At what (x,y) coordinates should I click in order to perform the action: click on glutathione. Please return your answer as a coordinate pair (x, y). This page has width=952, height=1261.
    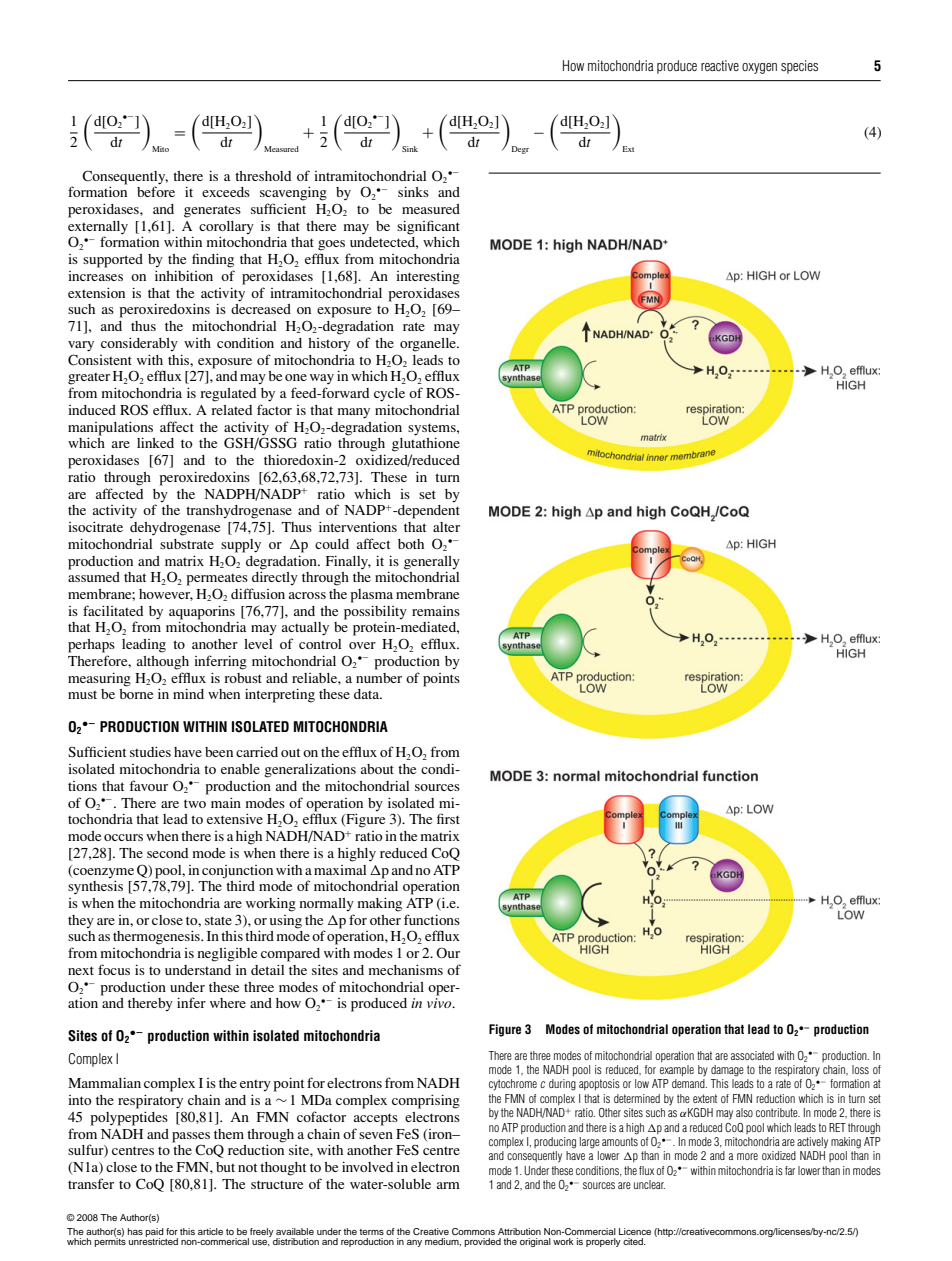
    Looking at the image, I should click on (426, 444).
